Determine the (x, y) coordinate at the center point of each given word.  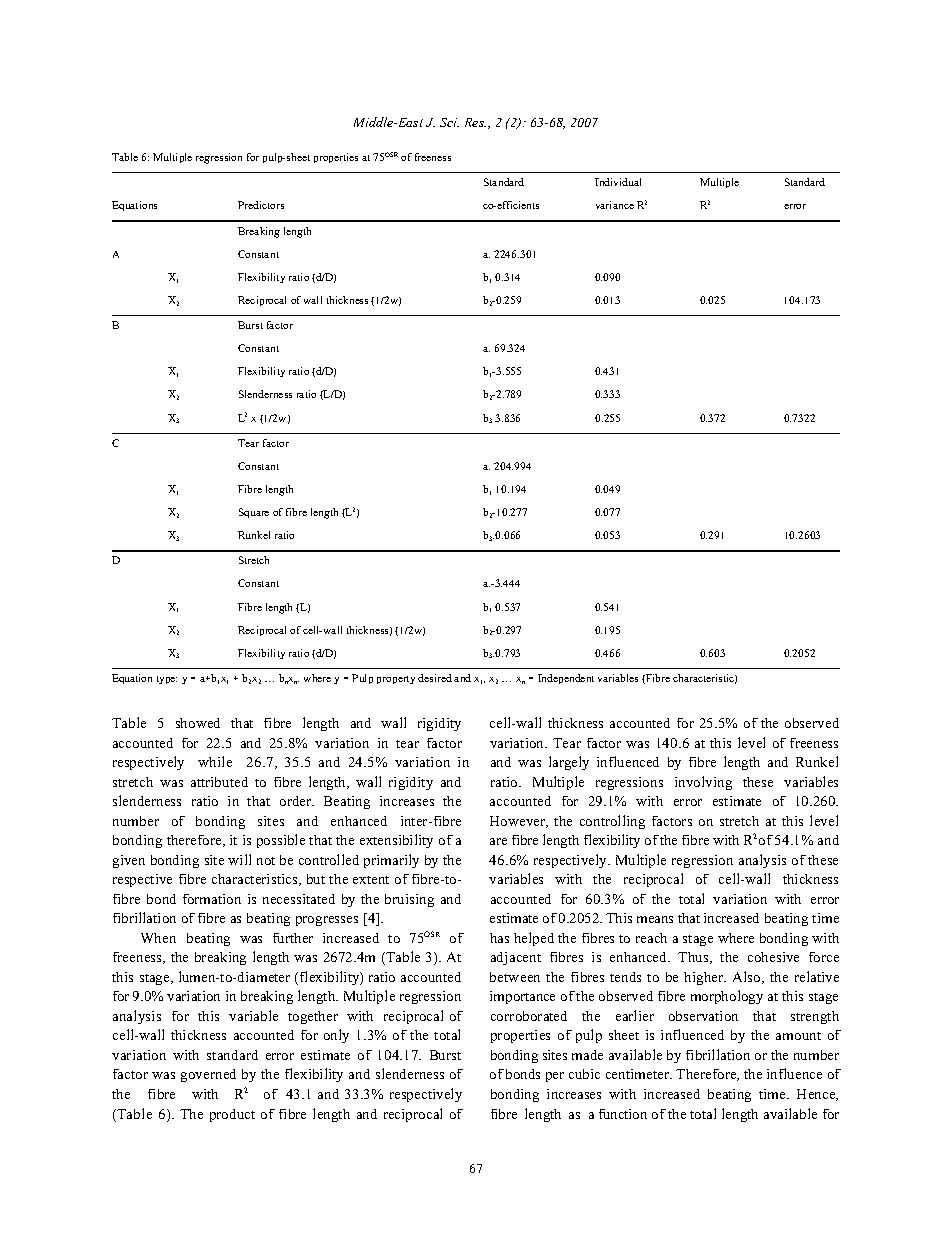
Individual (618, 182)
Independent (566, 679)
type (167, 680)
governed (208, 1075)
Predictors (261, 205)
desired (435, 678)
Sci (449, 122)
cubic (584, 1074)
